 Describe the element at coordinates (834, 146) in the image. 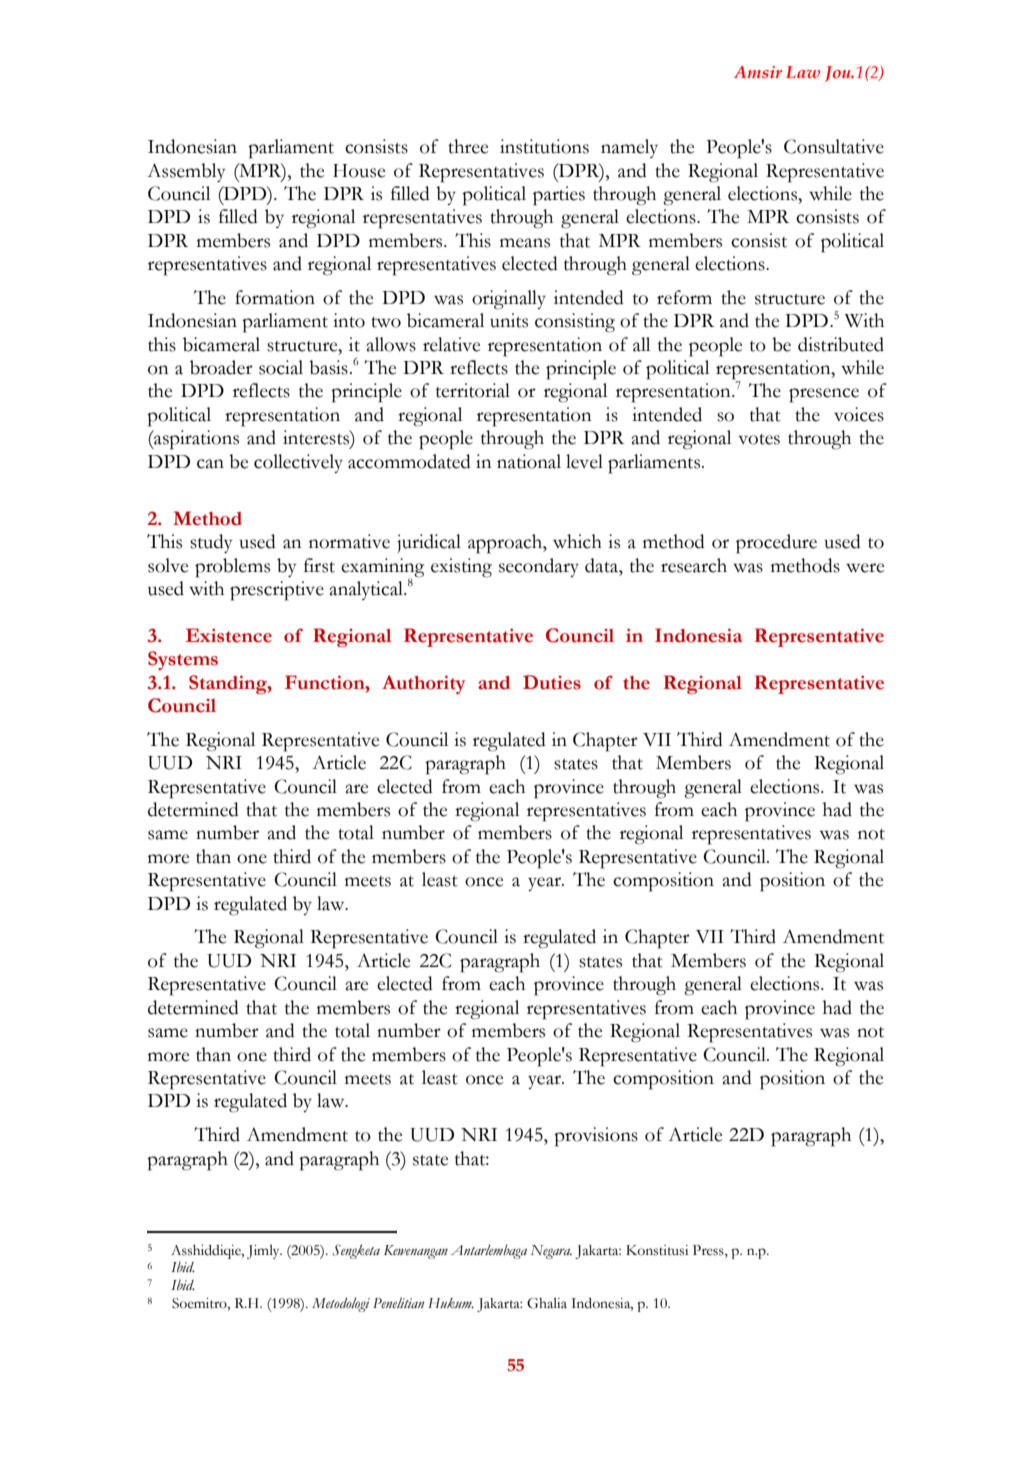

I see `Consultative` at that location.
